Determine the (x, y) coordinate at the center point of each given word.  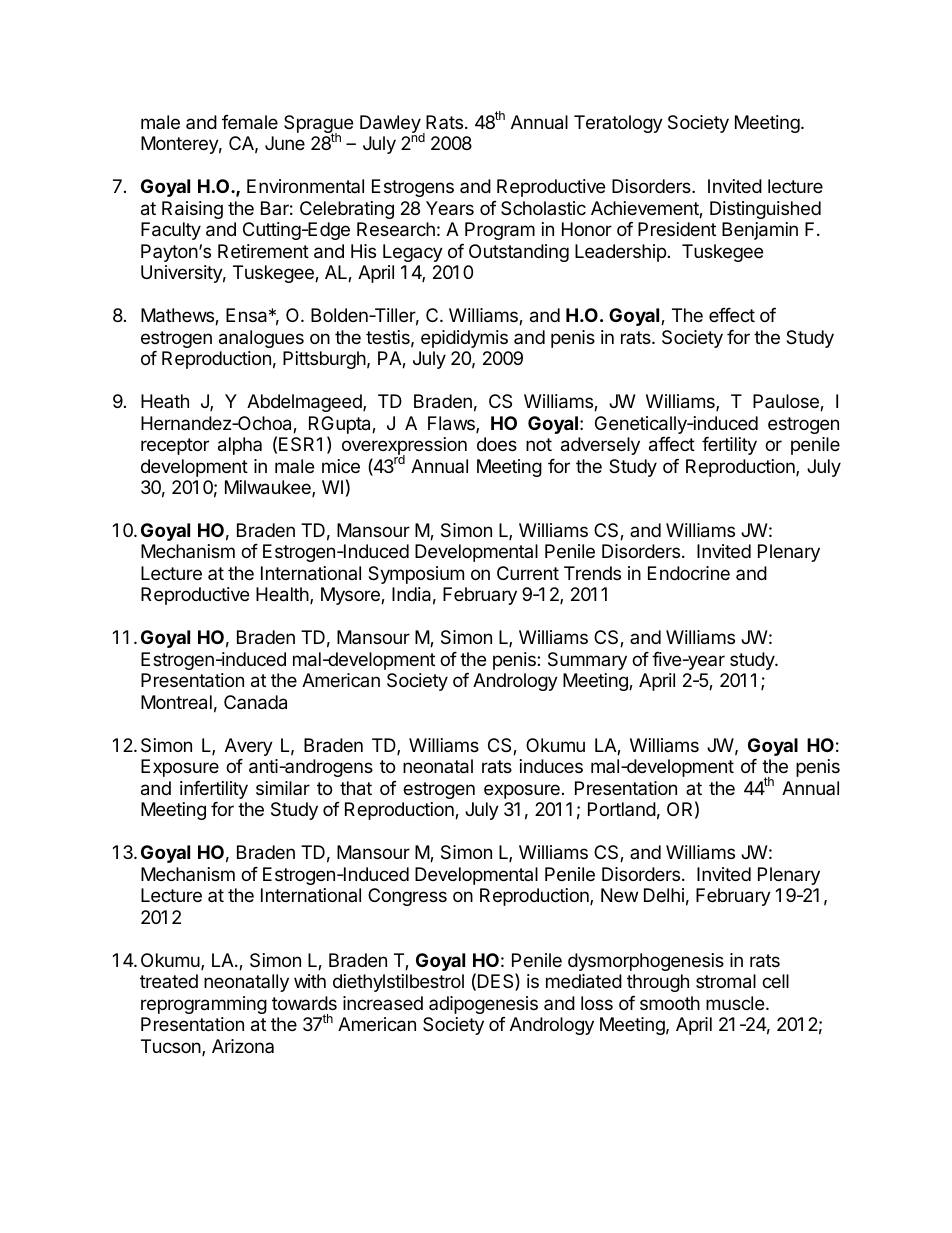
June (285, 143)
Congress (407, 897)
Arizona (243, 1046)
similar (283, 788)
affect (672, 444)
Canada (255, 702)
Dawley (391, 125)
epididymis (464, 339)
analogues (261, 339)
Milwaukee (269, 488)
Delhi (664, 895)
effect (732, 315)
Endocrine (689, 573)
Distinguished (765, 210)
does (497, 444)
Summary (587, 661)
